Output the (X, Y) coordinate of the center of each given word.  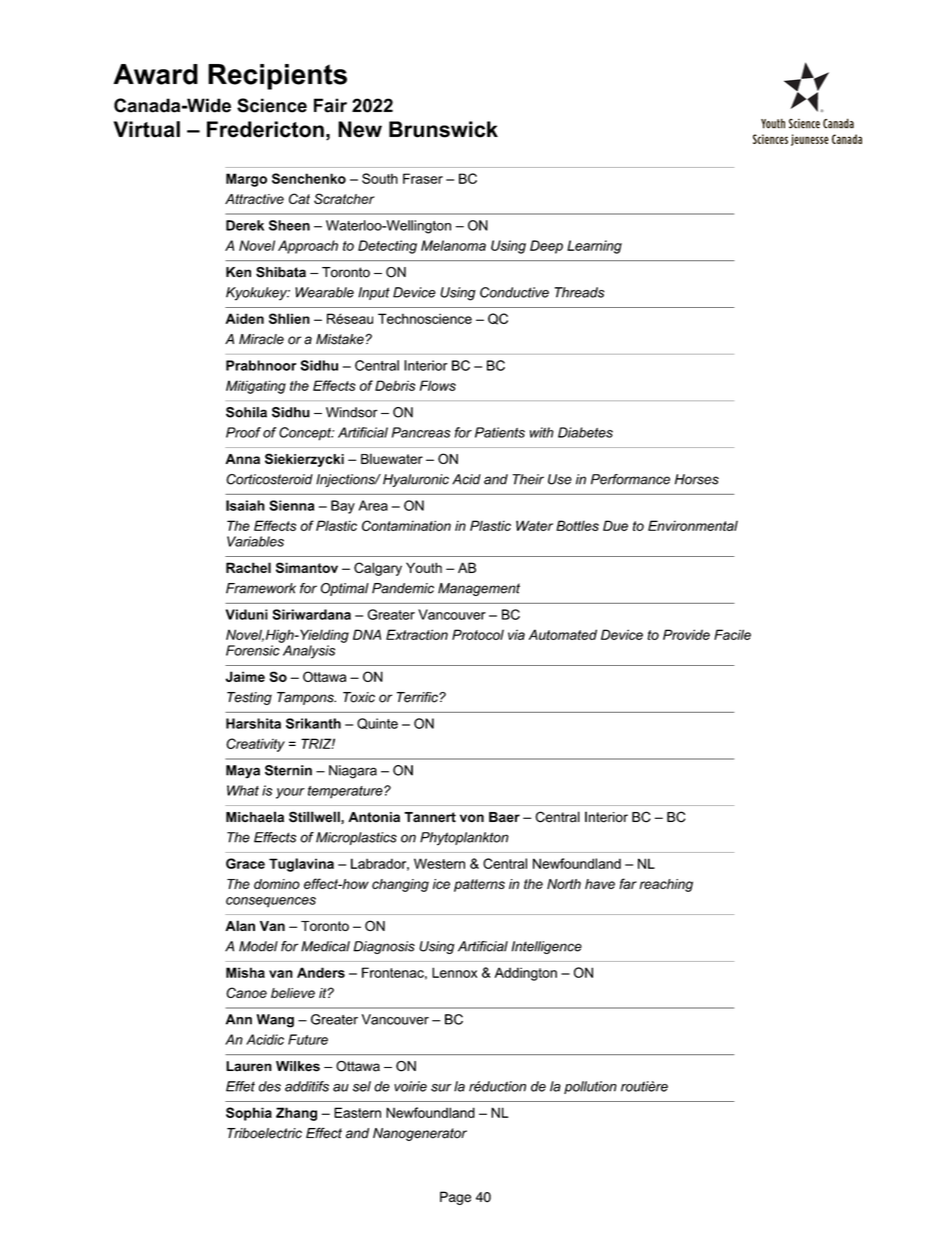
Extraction (417, 634)
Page (455, 1198)
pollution (590, 1087)
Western (439, 863)
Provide (686, 634)
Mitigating (256, 387)
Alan (240, 925)
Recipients (277, 77)
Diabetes (585, 432)
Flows (438, 385)
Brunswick (443, 129)
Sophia (249, 1114)
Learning (594, 247)
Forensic (253, 650)
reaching (666, 885)
